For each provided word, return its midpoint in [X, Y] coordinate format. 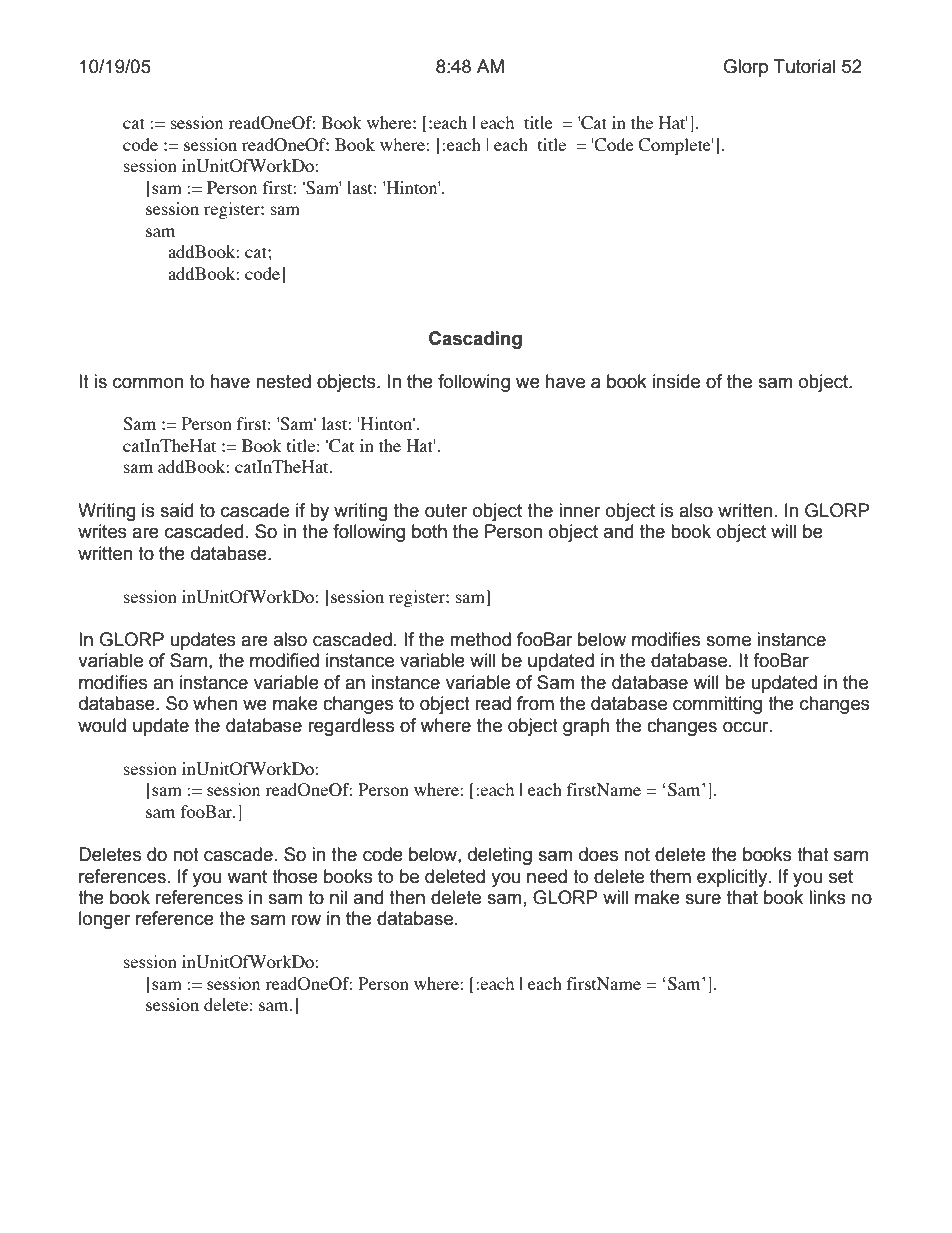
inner [580, 510]
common [148, 383]
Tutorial [804, 66]
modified [284, 660]
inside [676, 381]
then [407, 897]
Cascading [475, 340]
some [728, 641]
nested [283, 381]
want [247, 877]
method [480, 639]
